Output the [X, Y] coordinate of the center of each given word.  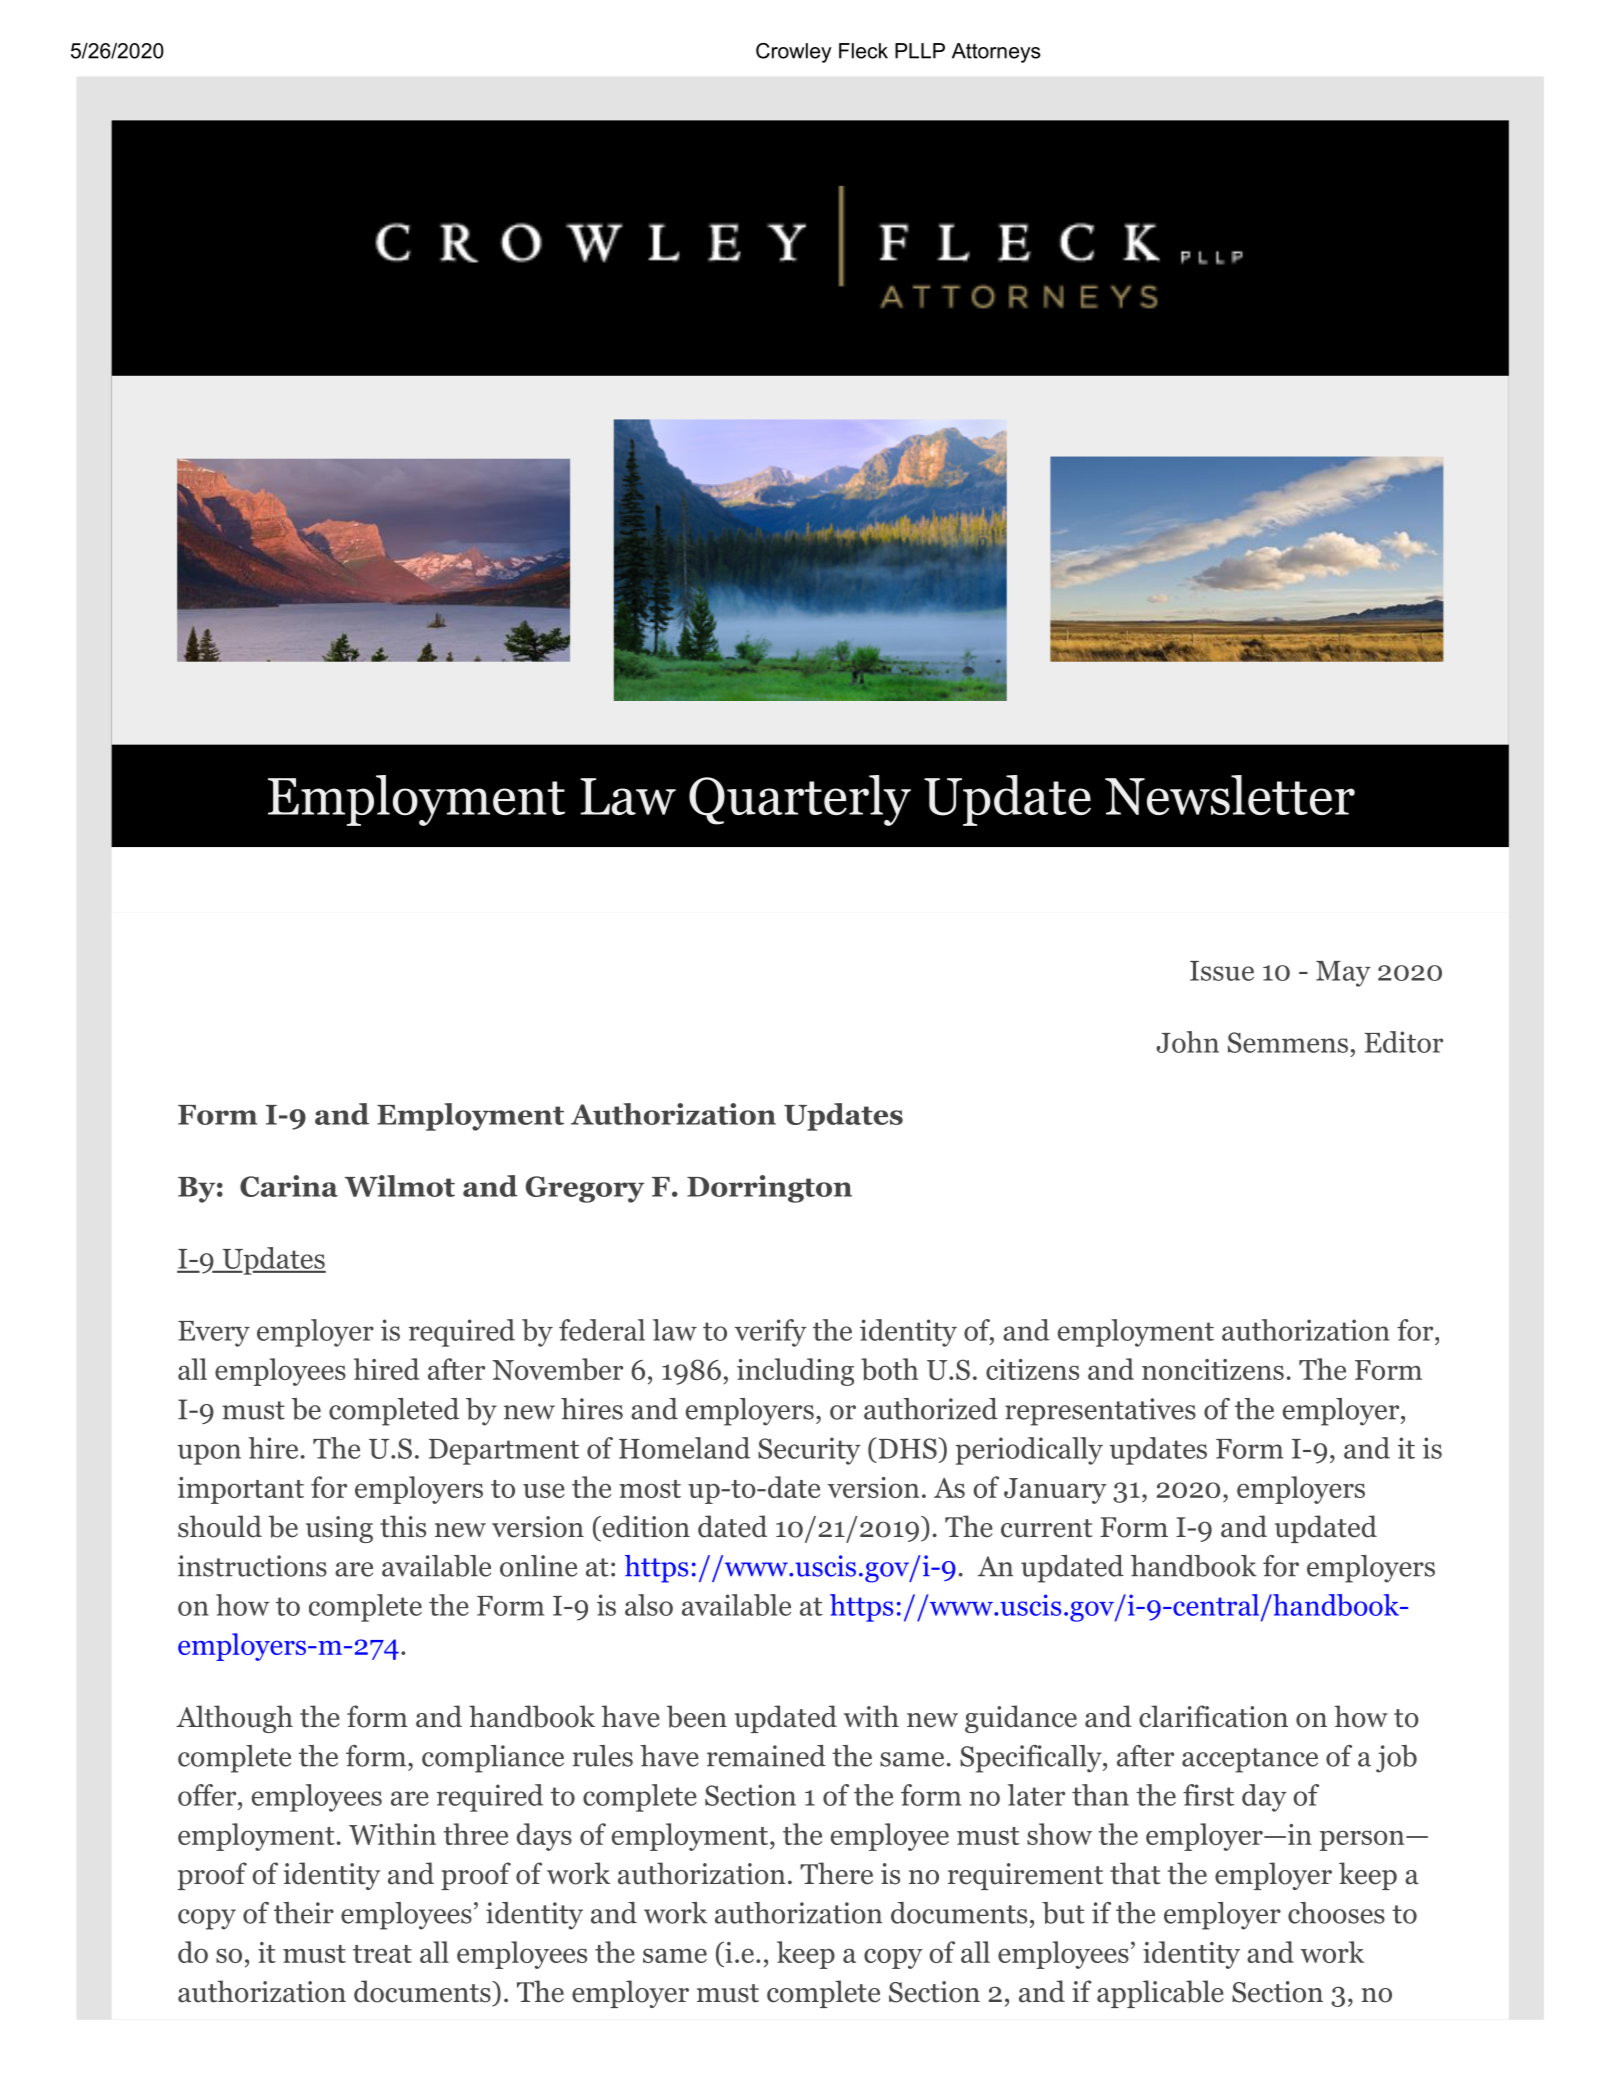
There [836, 1873]
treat [382, 1954]
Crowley [794, 53]
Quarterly [800, 800]
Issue [1222, 971]
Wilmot [399, 1186]
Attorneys [996, 53]
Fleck [863, 51]
